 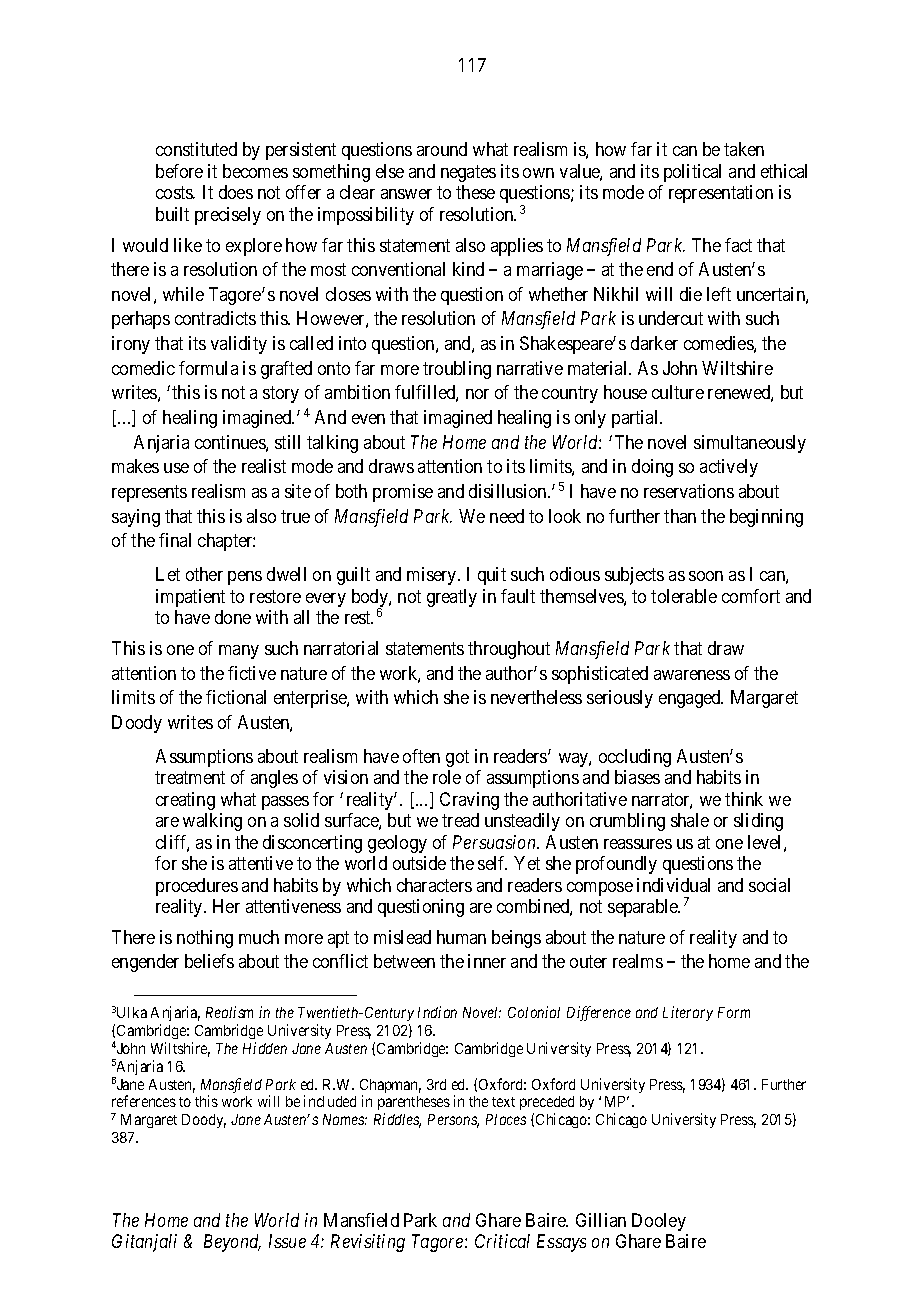 I want to click on need, so click(x=507, y=516).
